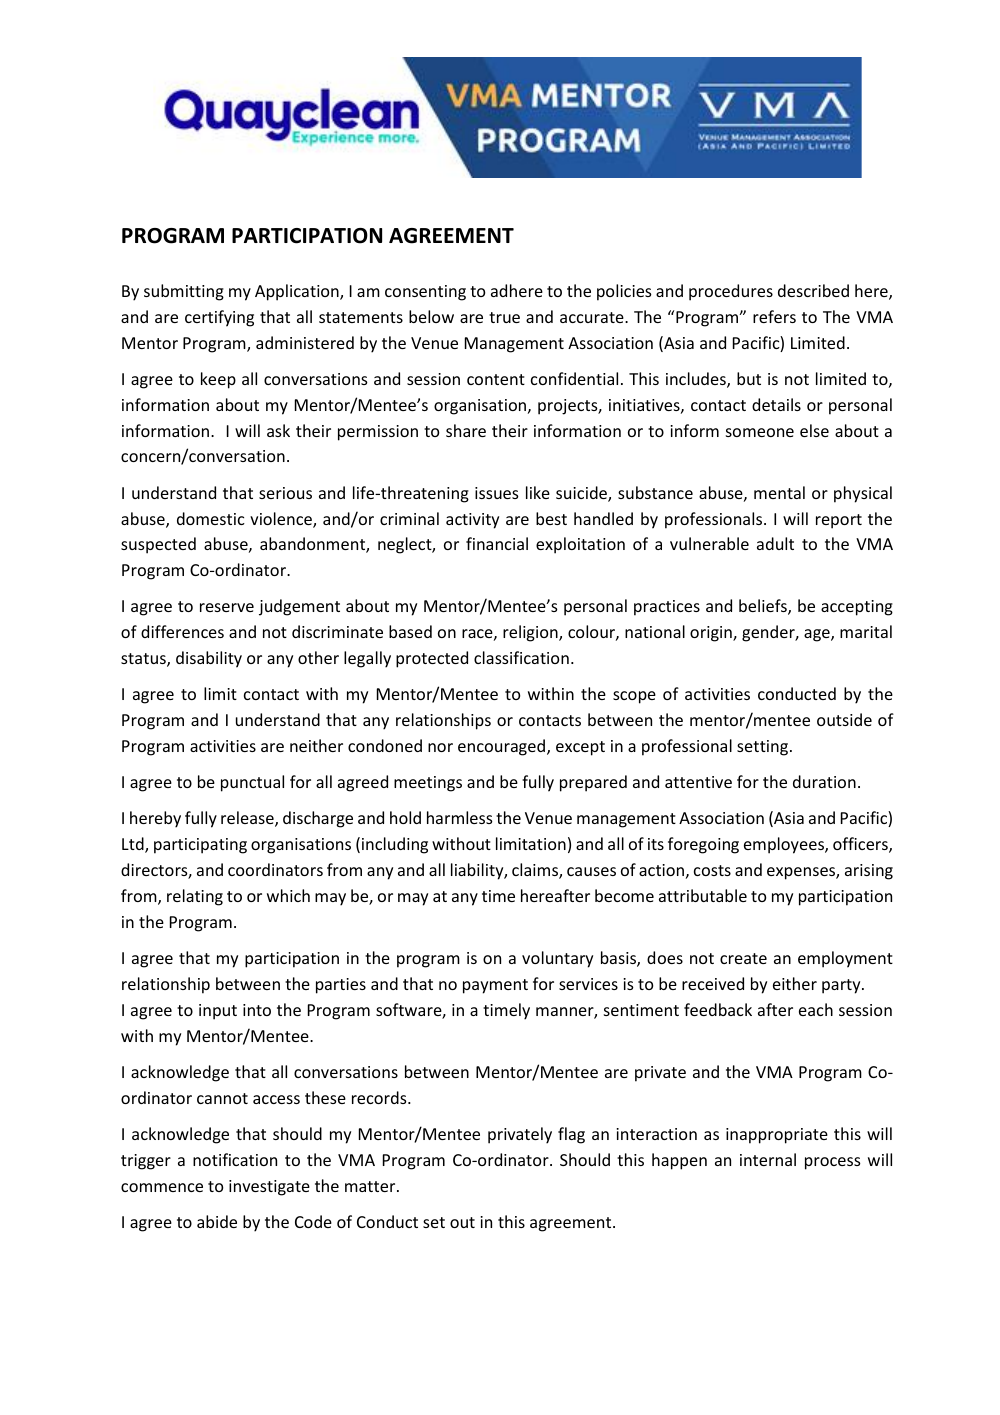 This screenshot has height=1415, width=1000. What do you see at coordinates (764, 748) in the screenshot?
I see `setting` at bounding box center [764, 748].
